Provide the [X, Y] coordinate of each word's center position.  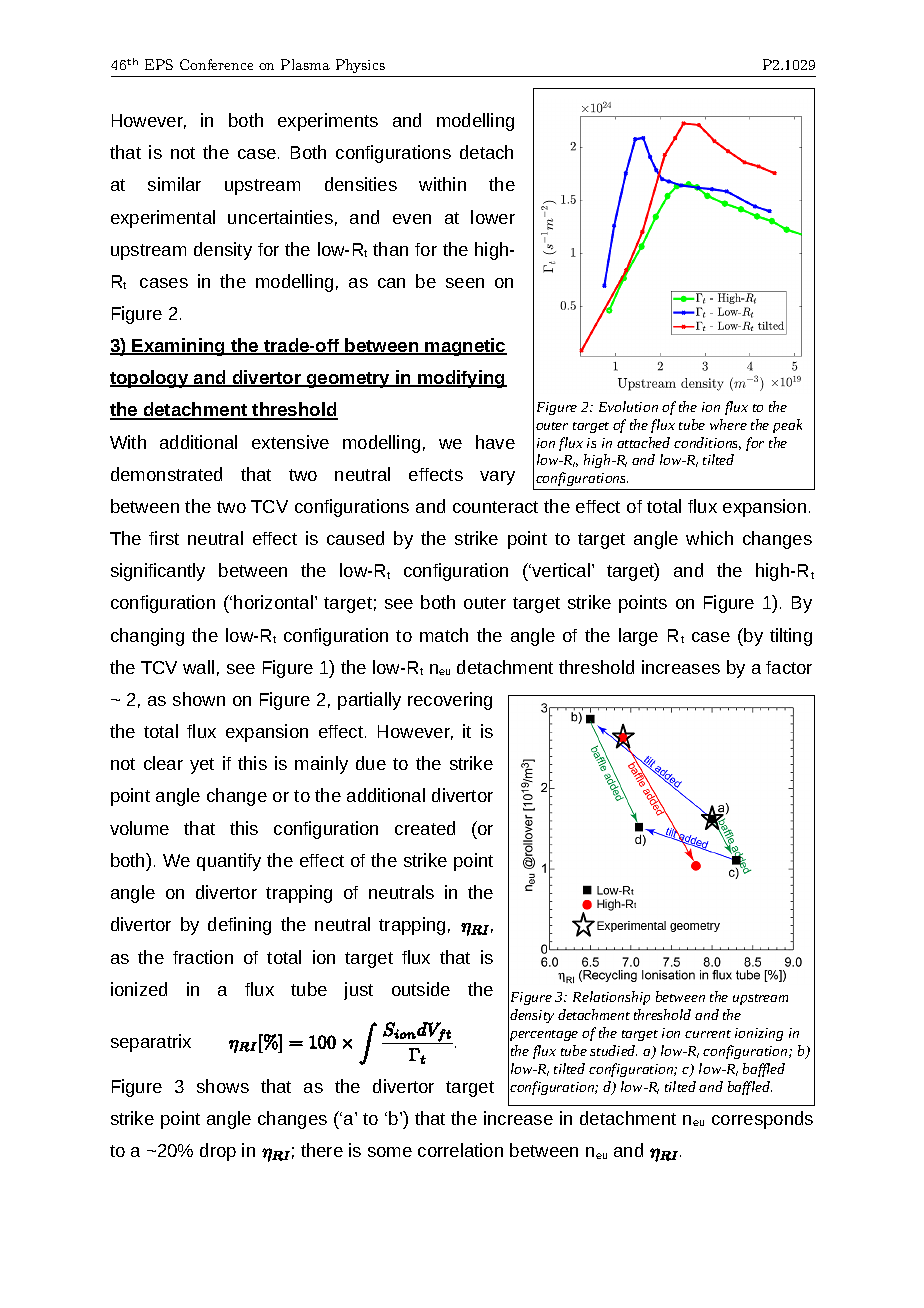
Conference [216, 64]
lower [493, 217]
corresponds [762, 1120]
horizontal [275, 602]
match [444, 635]
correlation [460, 1150]
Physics [360, 66]
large [638, 637]
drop [218, 1152]
